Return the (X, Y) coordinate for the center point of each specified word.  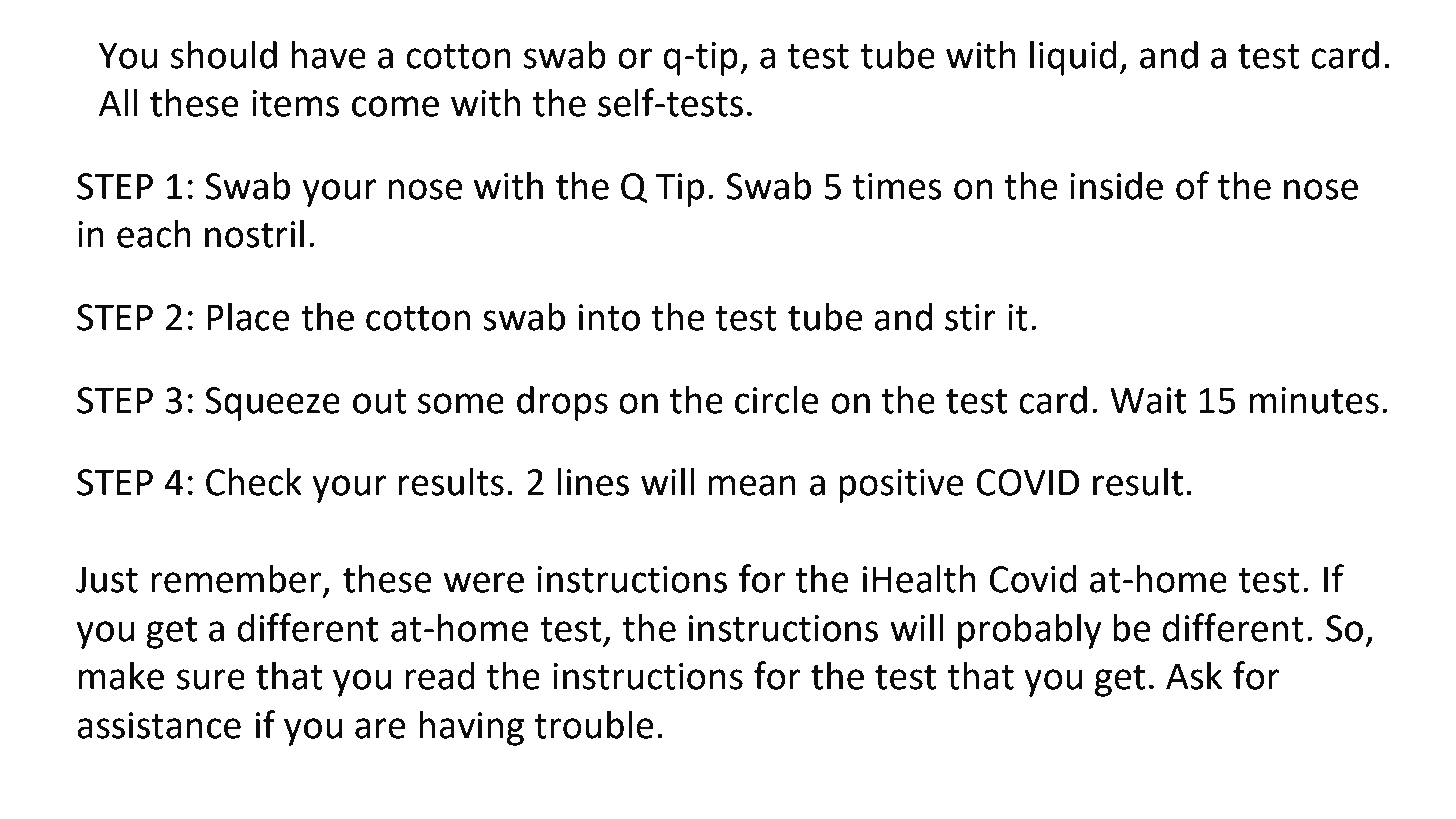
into (609, 317)
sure (211, 679)
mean (752, 485)
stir (970, 317)
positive (901, 486)
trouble (594, 725)
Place (248, 317)
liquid (1073, 58)
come (395, 106)
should (224, 55)
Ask (1194, 676)
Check (254, 482)
